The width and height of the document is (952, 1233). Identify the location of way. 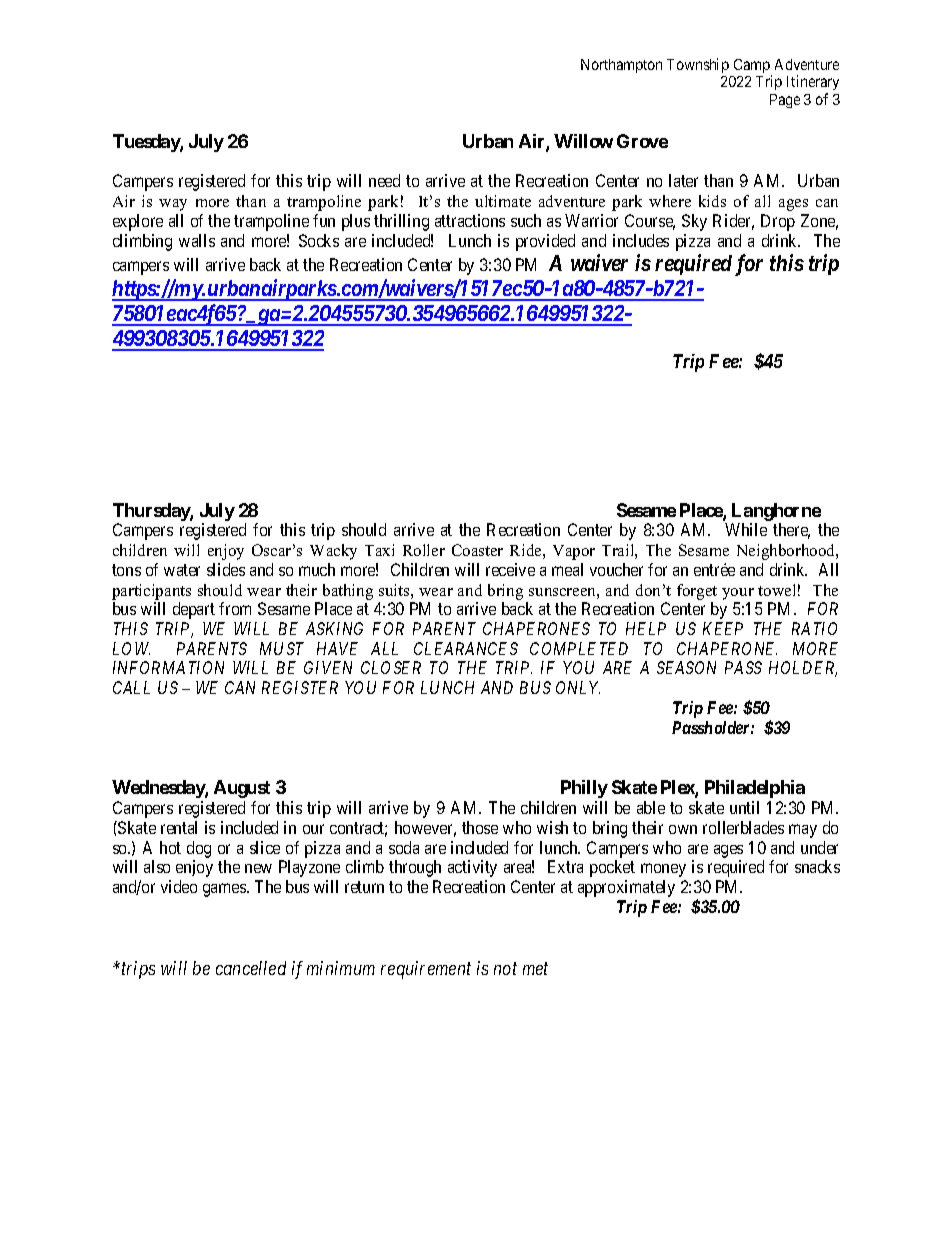
(173, 205).
